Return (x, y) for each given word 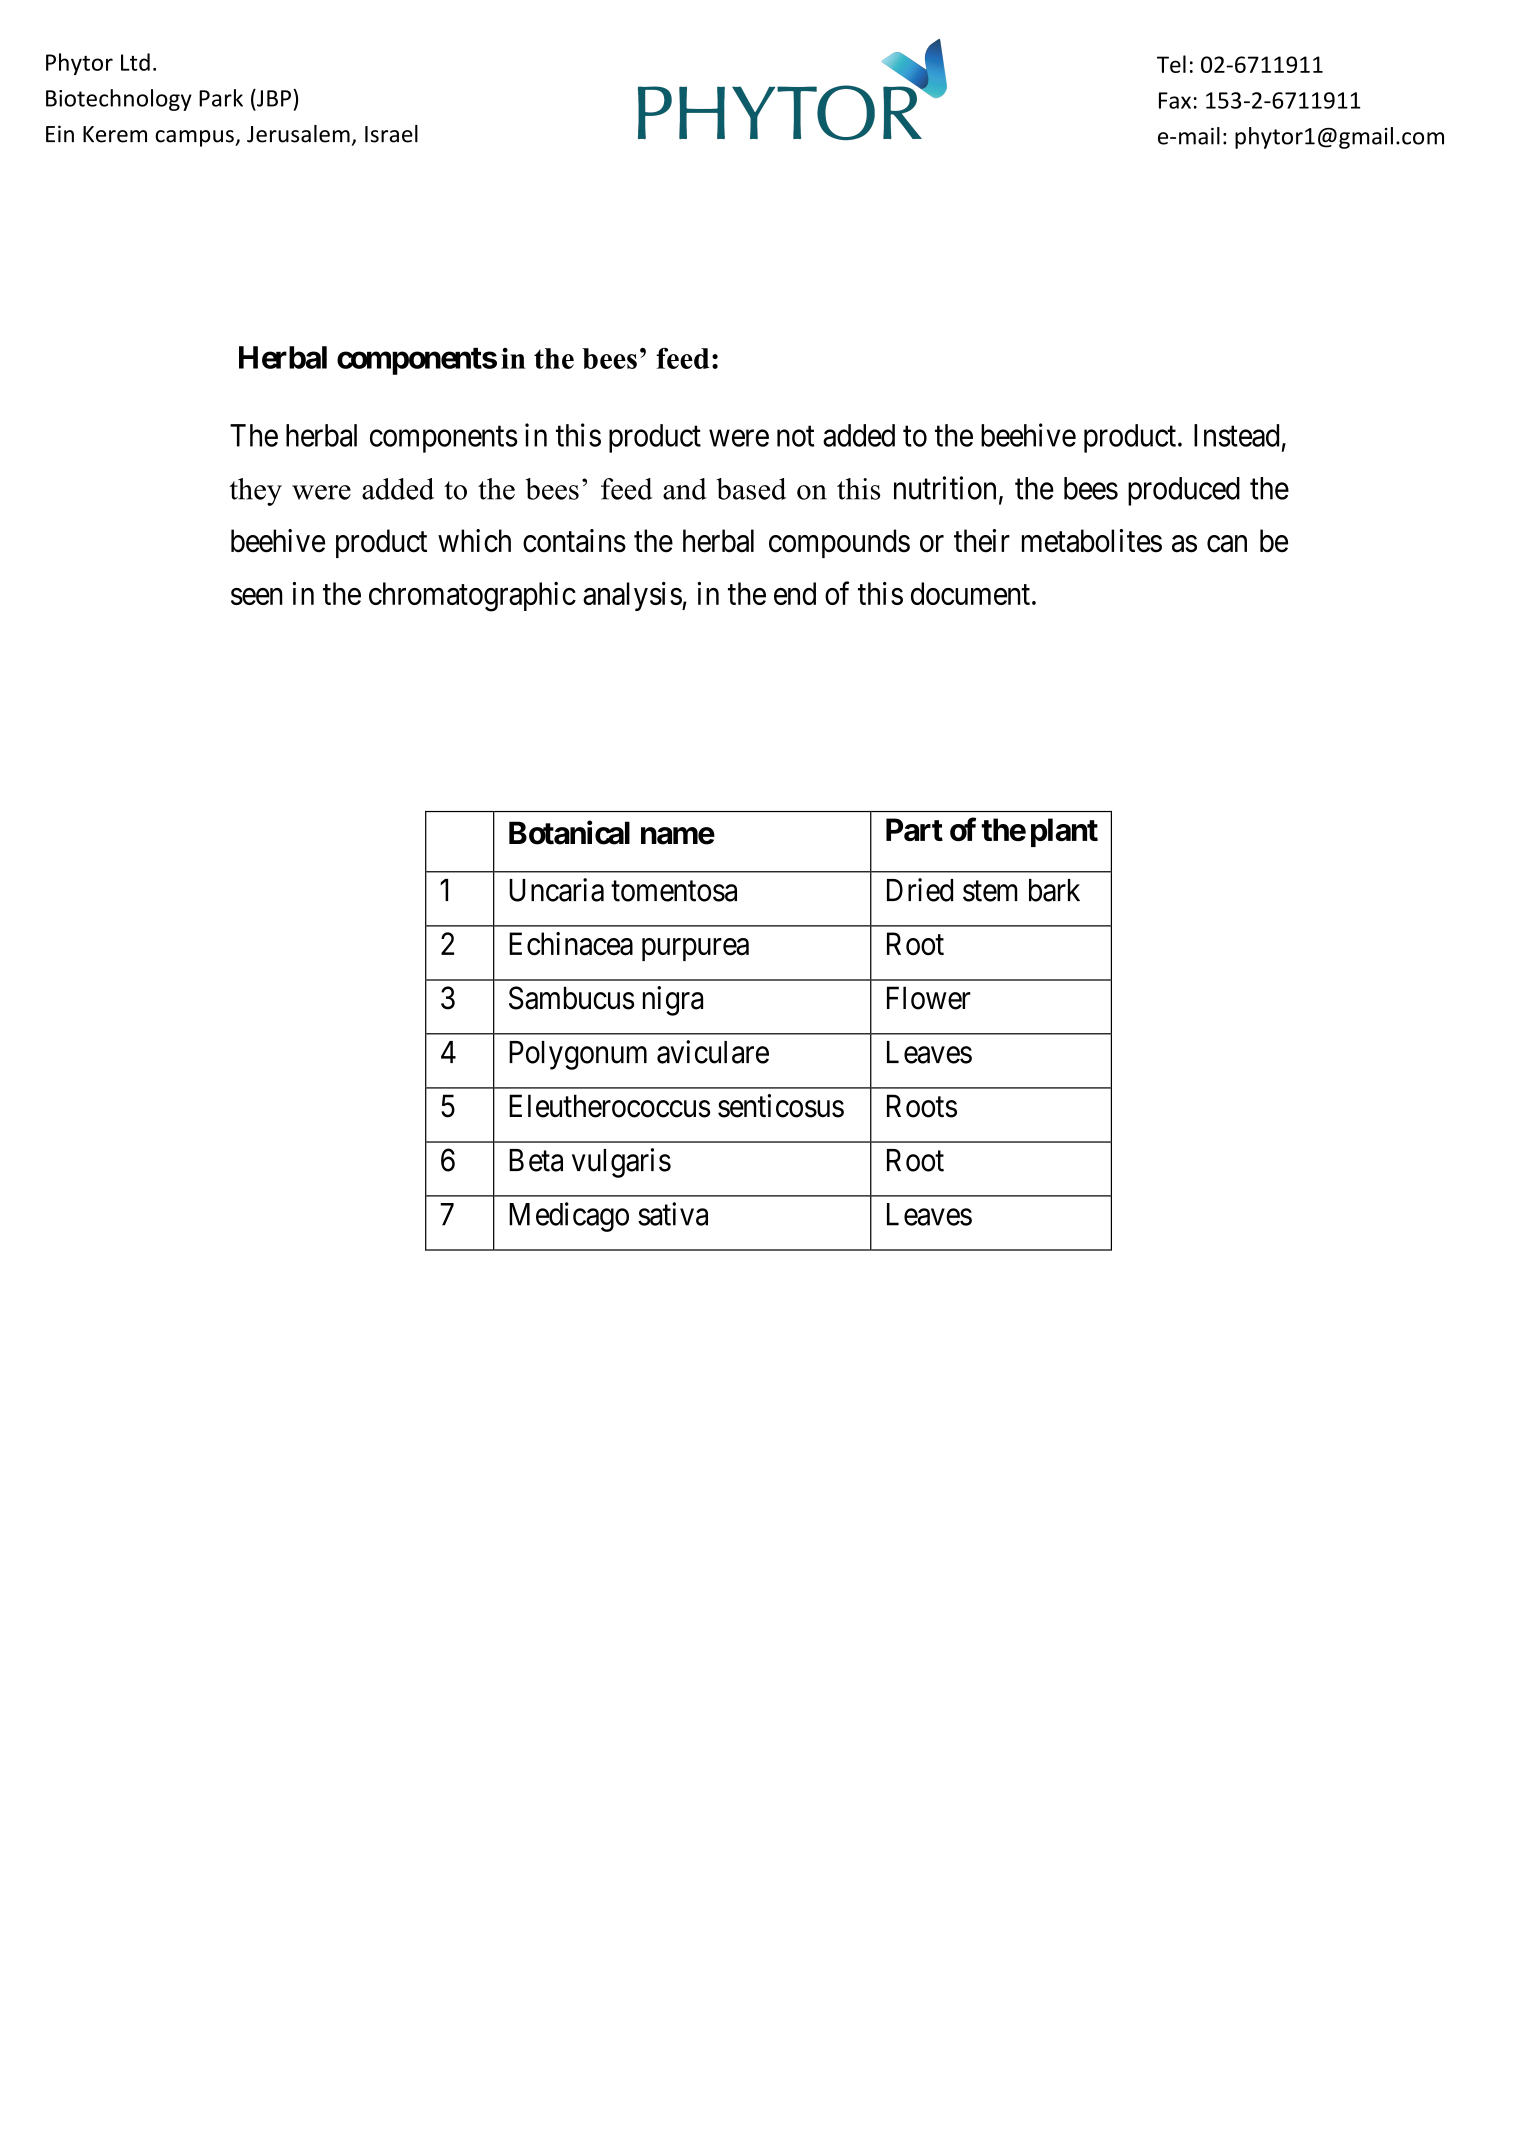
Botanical (569, 832)
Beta (536, 1160)
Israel (391, 134)
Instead (1236, 435)
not (795, 436)
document (972, 593)
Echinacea (571, 944)
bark (1054, 890)
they (256, 492)
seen (257, 596)
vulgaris (621, 1163)
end (795, 593)
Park (221, 98)
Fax (1175, 100)
